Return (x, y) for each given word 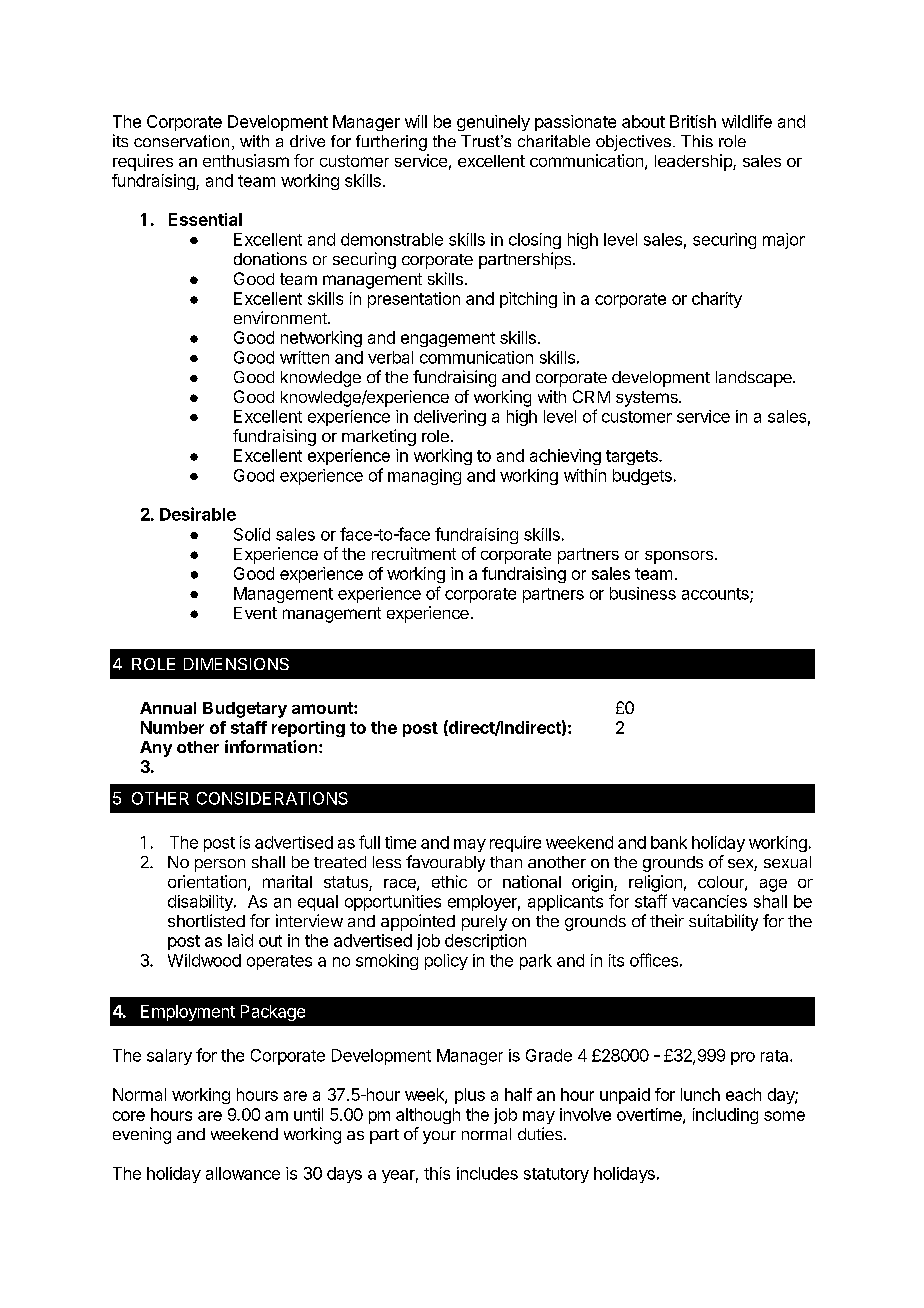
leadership (694, 162)
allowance (243, 1173)
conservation (181, 141)
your (439, 1137)
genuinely (493, 123)
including (725, 1116)
